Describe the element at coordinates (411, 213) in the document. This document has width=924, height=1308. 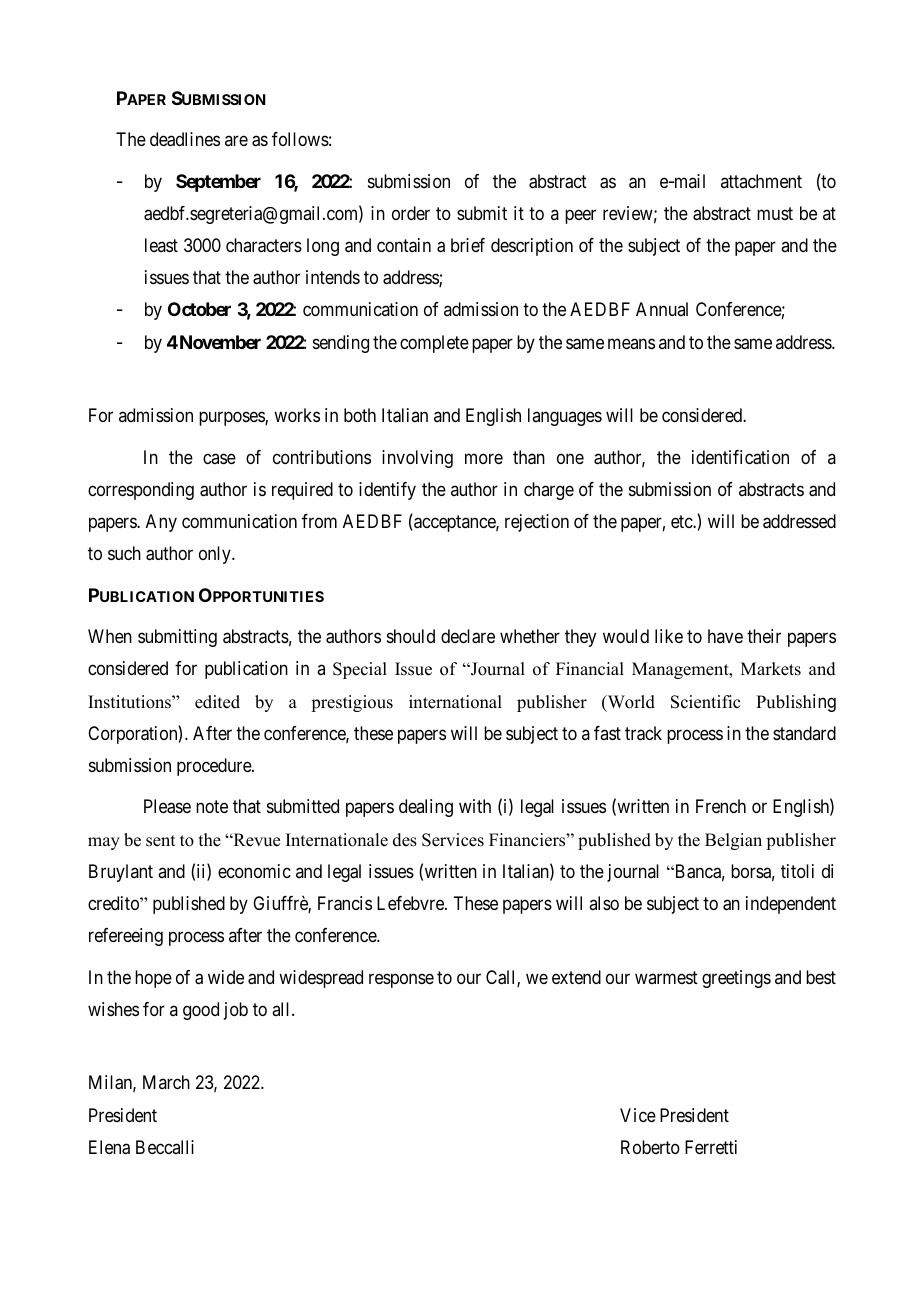
I see `order` at that location.
